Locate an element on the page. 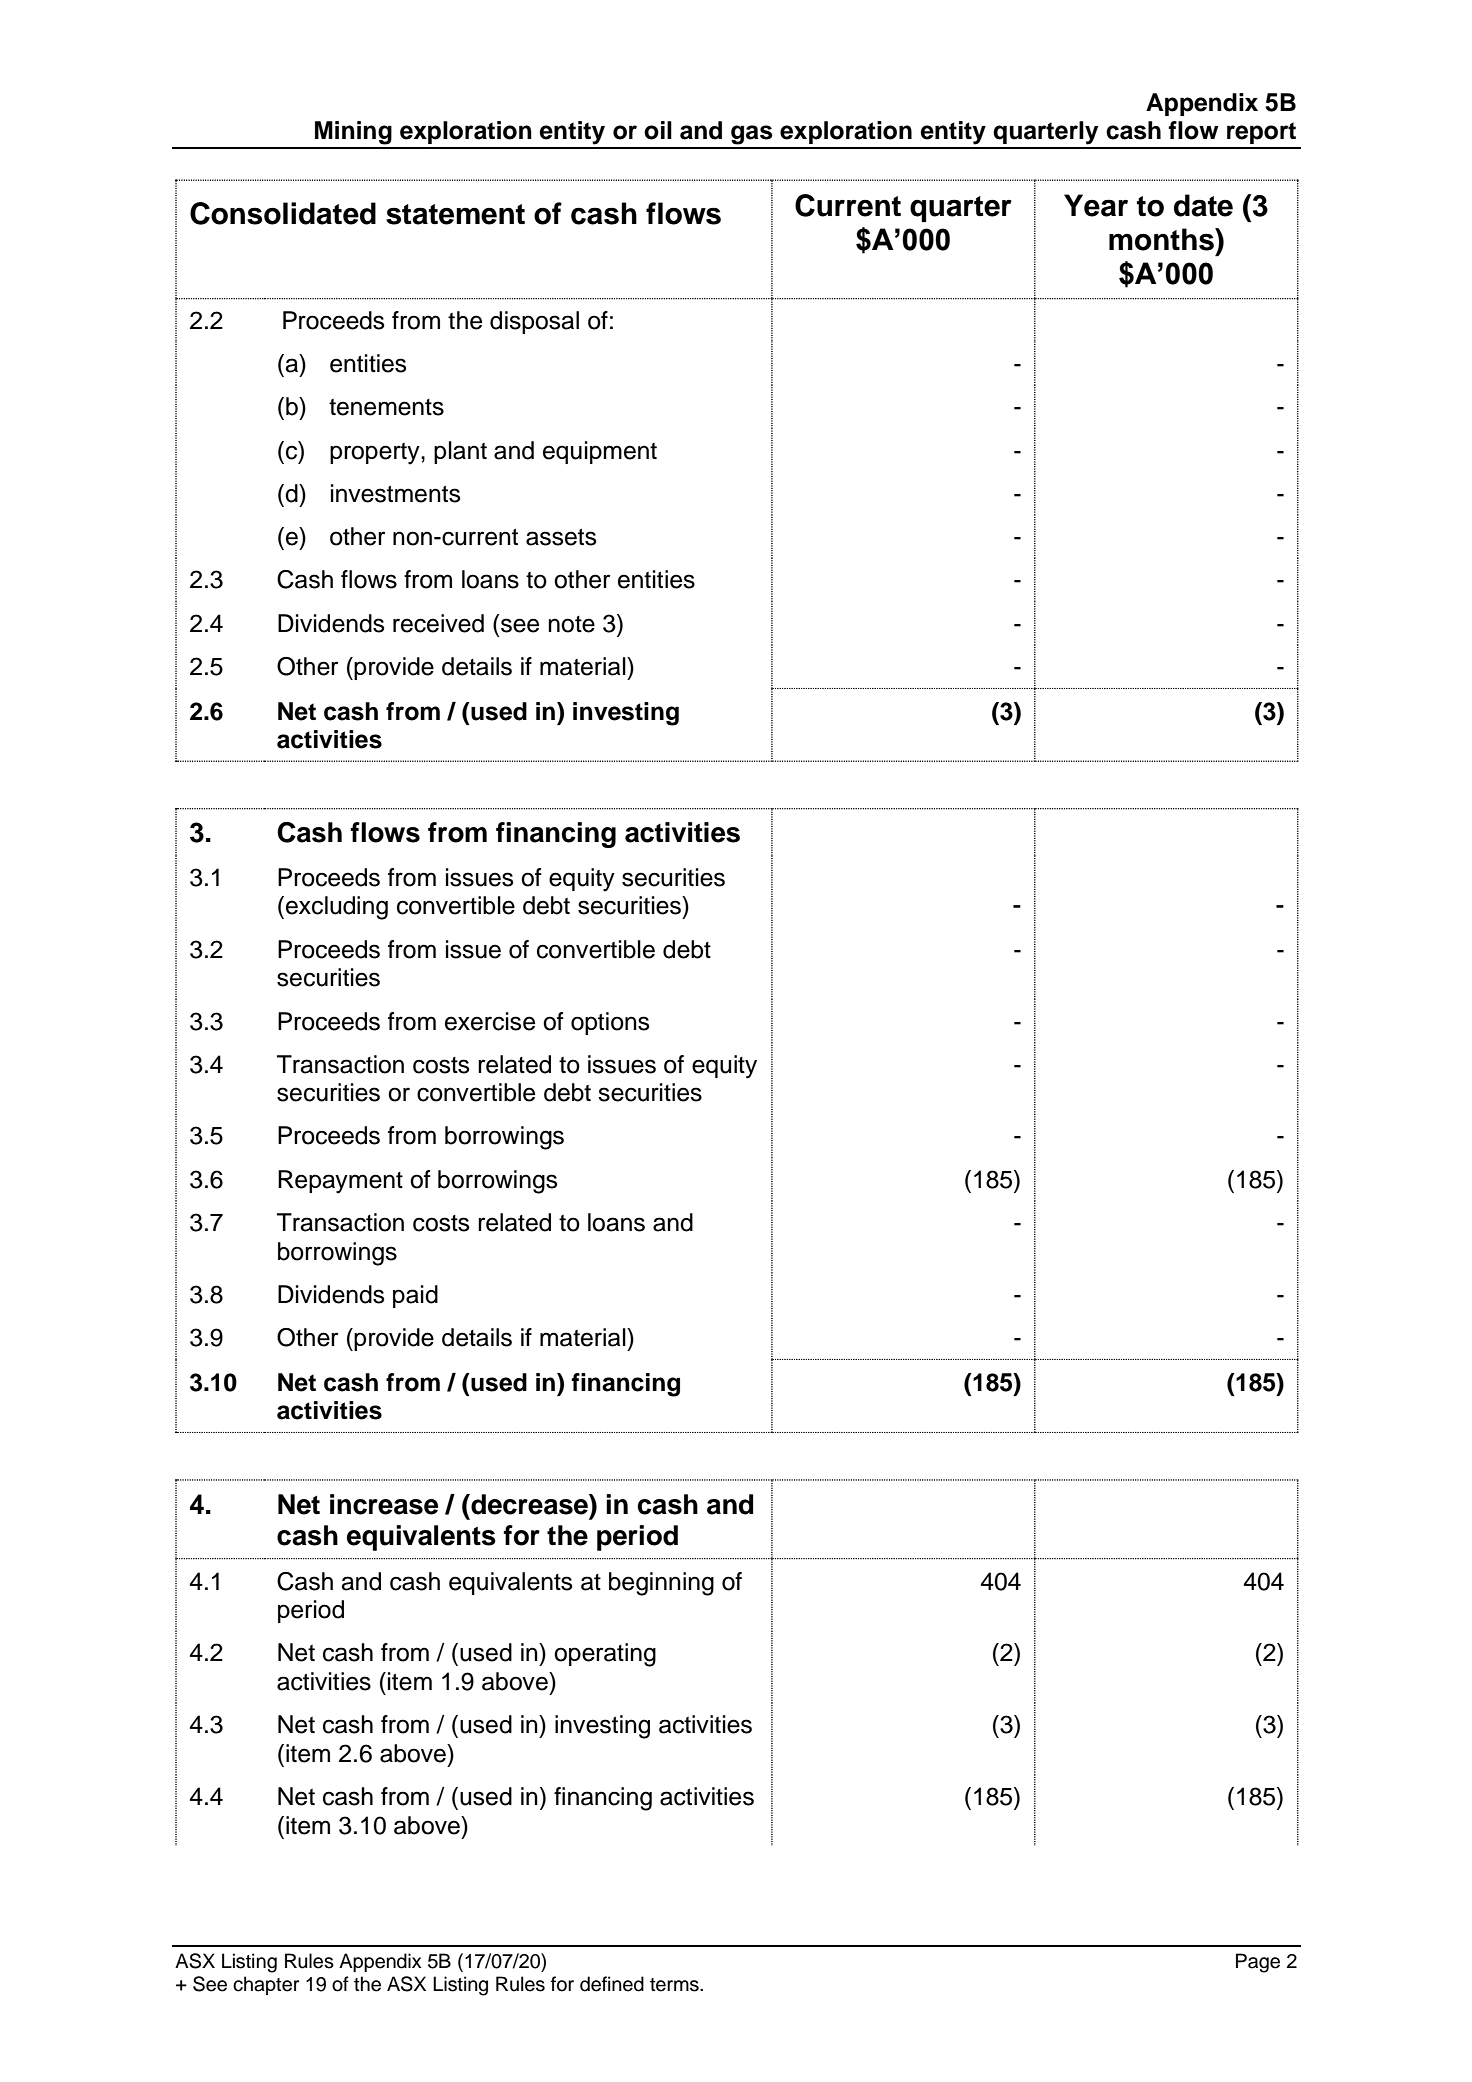 Image resolution: width=1472 pixels, height=2082 pixels. Year is located at coordinates (1096, 205).
